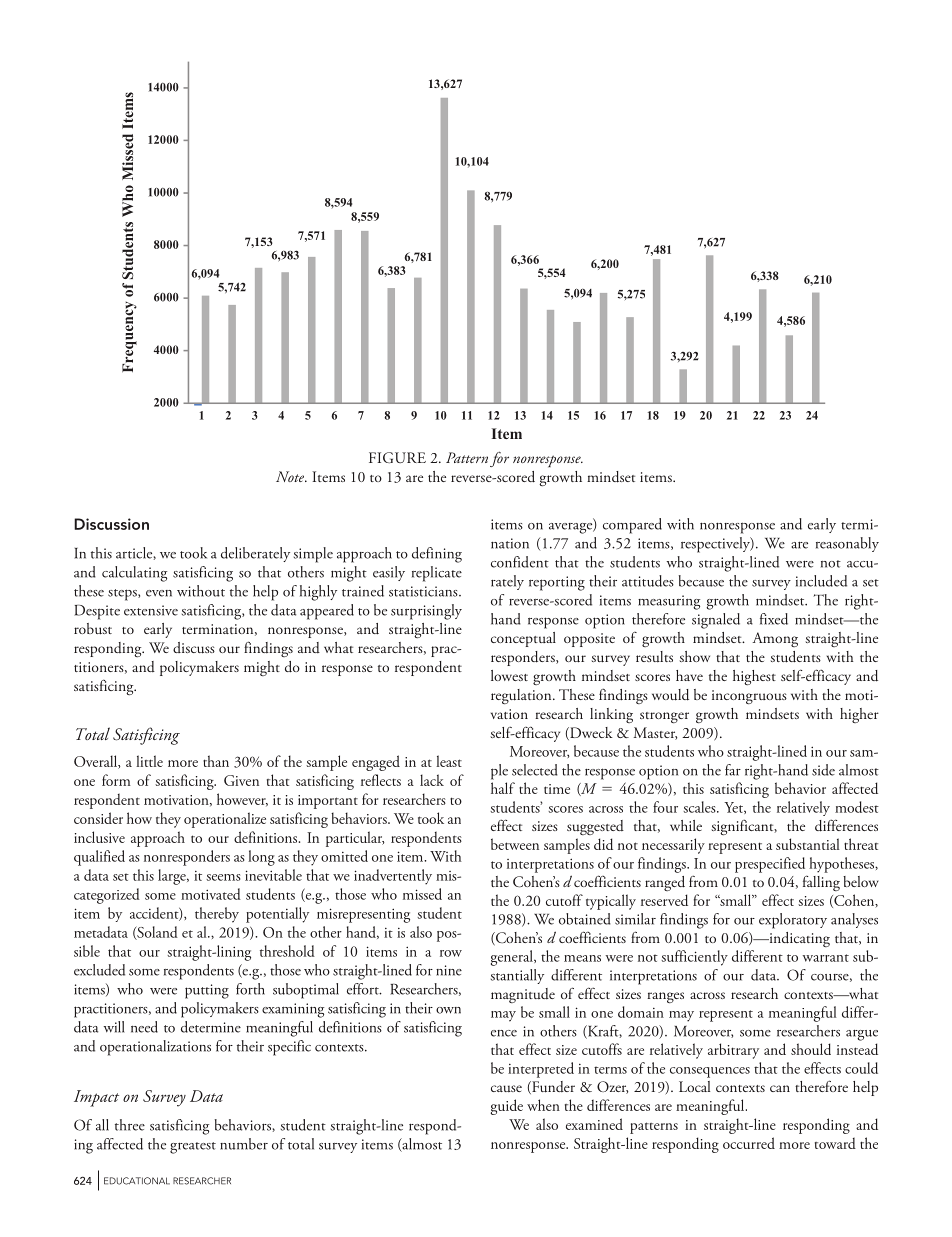 Image resolution: width=952 pixels, height=1237 pixels. I want to click on guide, so click(506, 1107).
